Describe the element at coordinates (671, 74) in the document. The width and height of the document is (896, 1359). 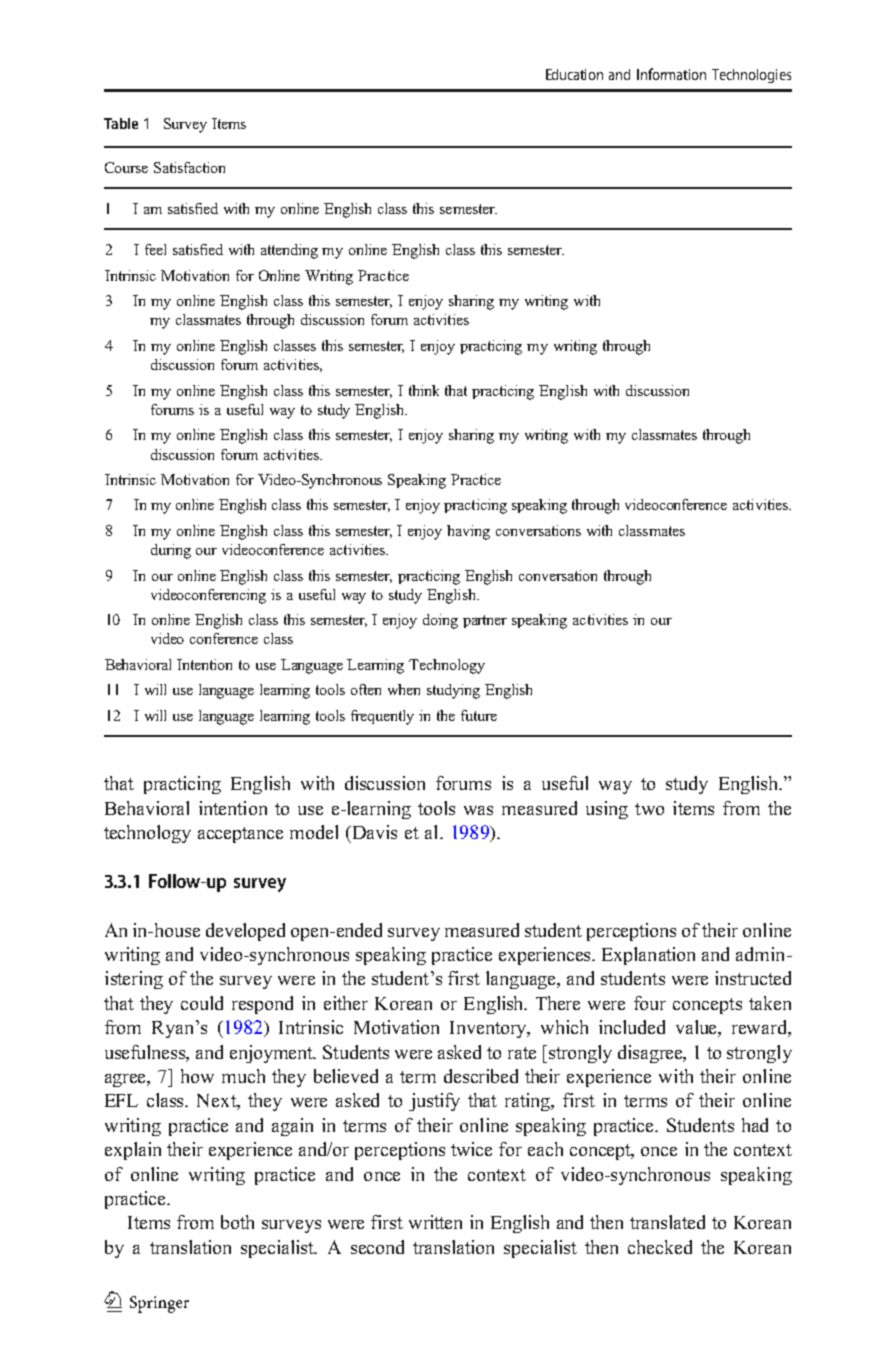
I see `Information` at that location.
